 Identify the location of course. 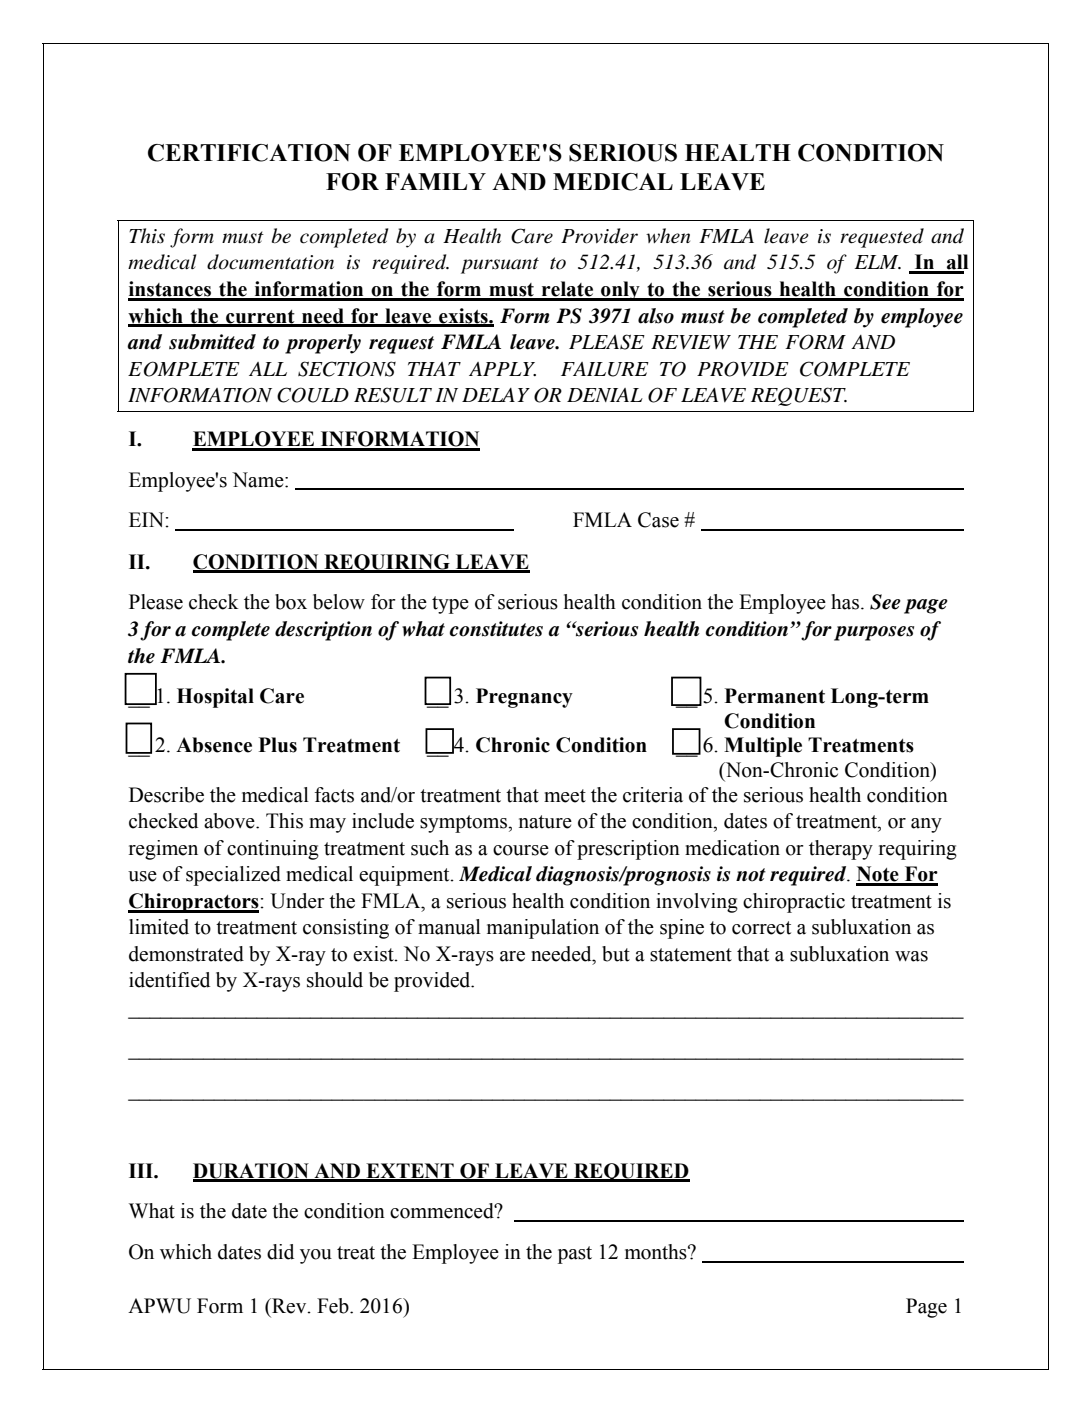
(521, 850).
